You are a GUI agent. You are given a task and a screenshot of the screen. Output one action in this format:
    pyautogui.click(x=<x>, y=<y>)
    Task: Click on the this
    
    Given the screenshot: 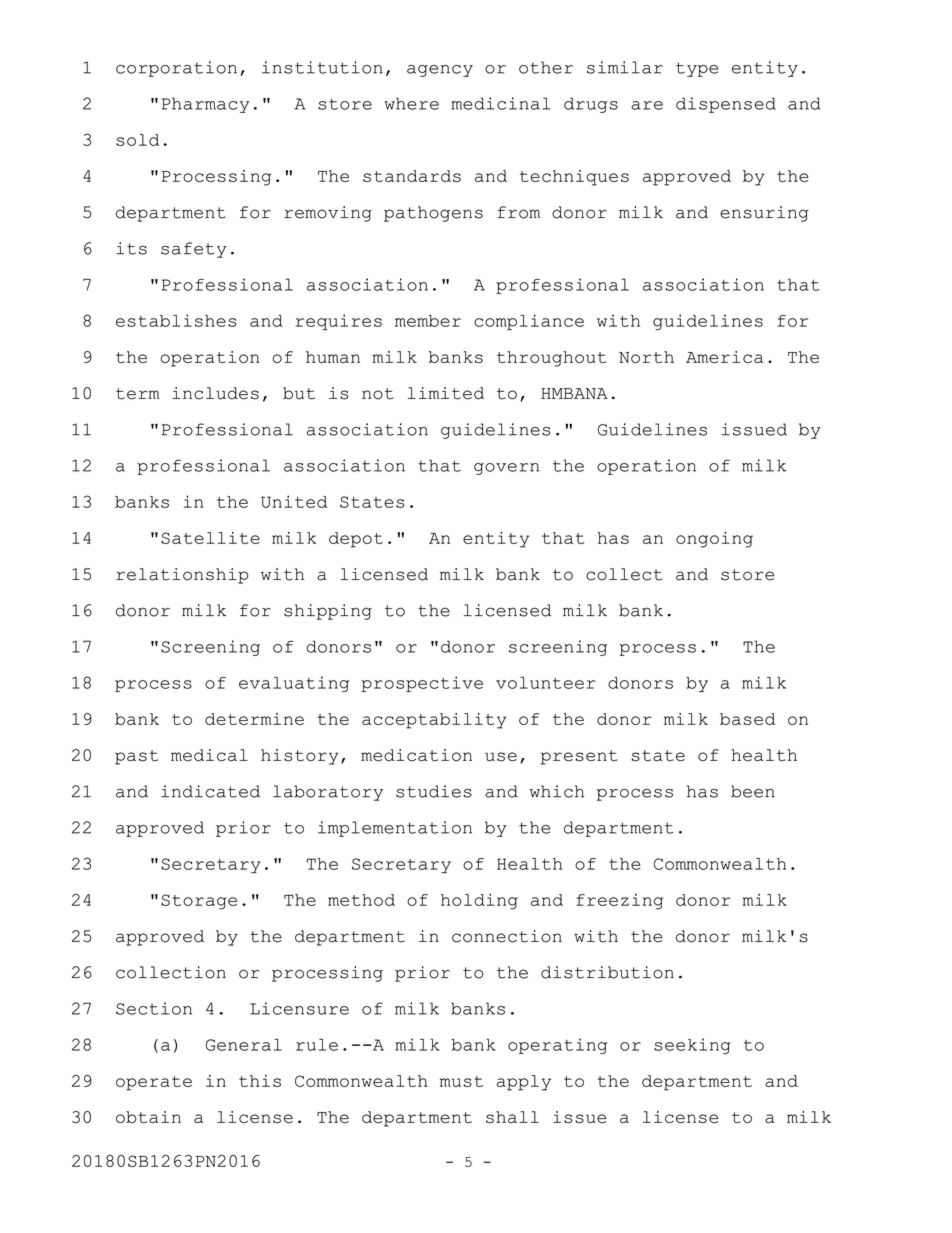 What is the action you would take?
    pyautogui.click(x=260, y=1081)
